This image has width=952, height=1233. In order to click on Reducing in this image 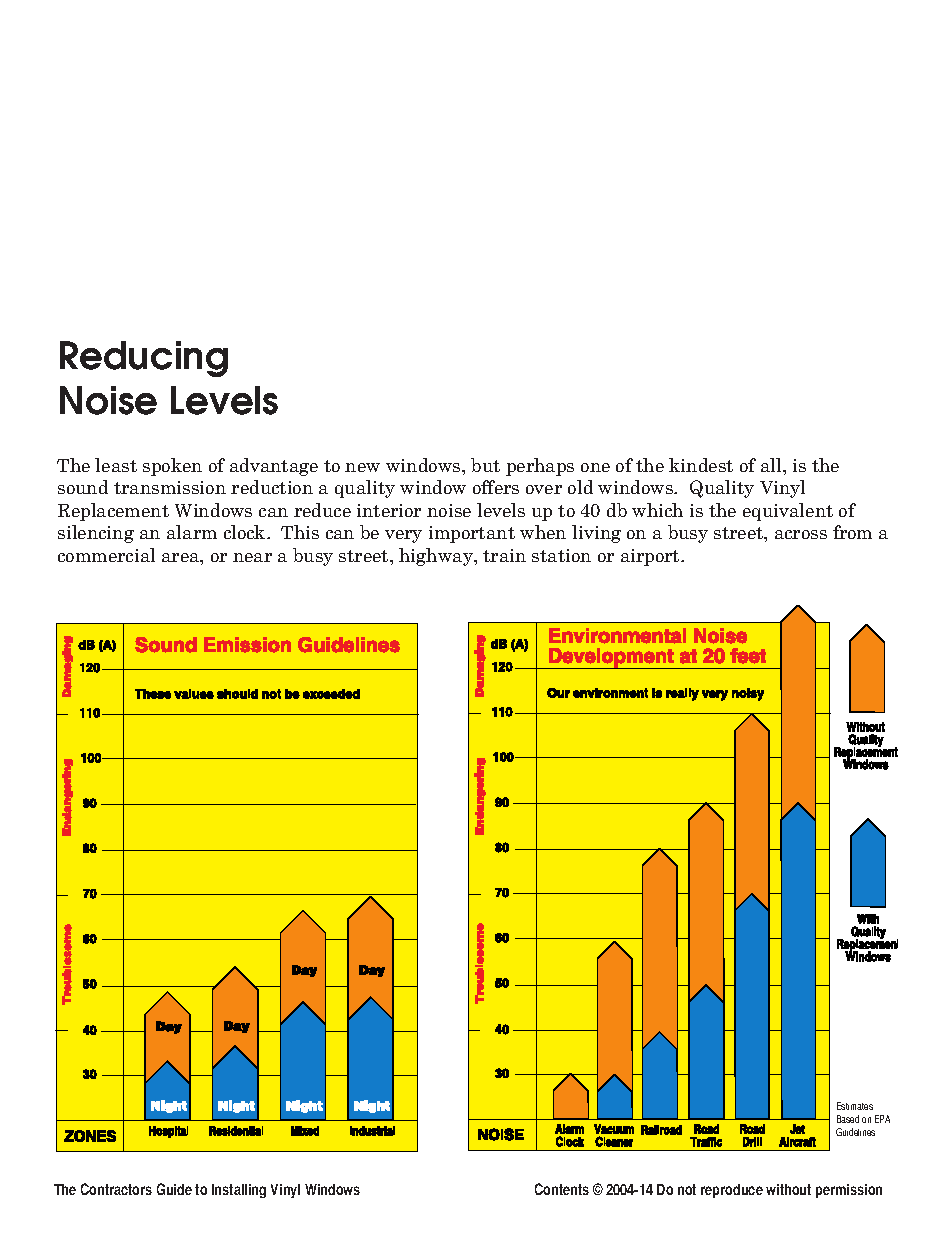, I will do `click(144, 359)`.
